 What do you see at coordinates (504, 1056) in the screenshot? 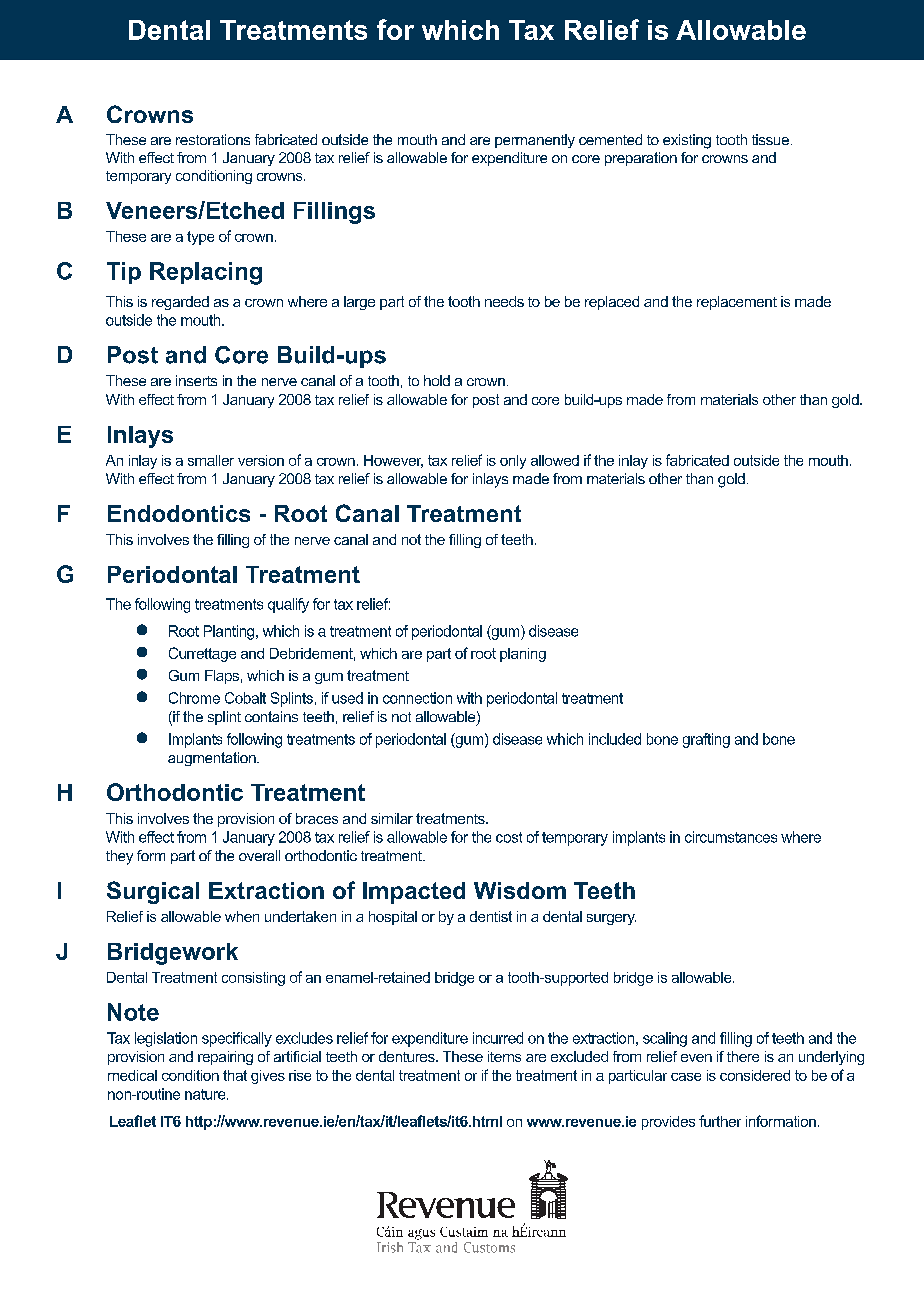
I see `items` at bounding box center [504, 1056].
